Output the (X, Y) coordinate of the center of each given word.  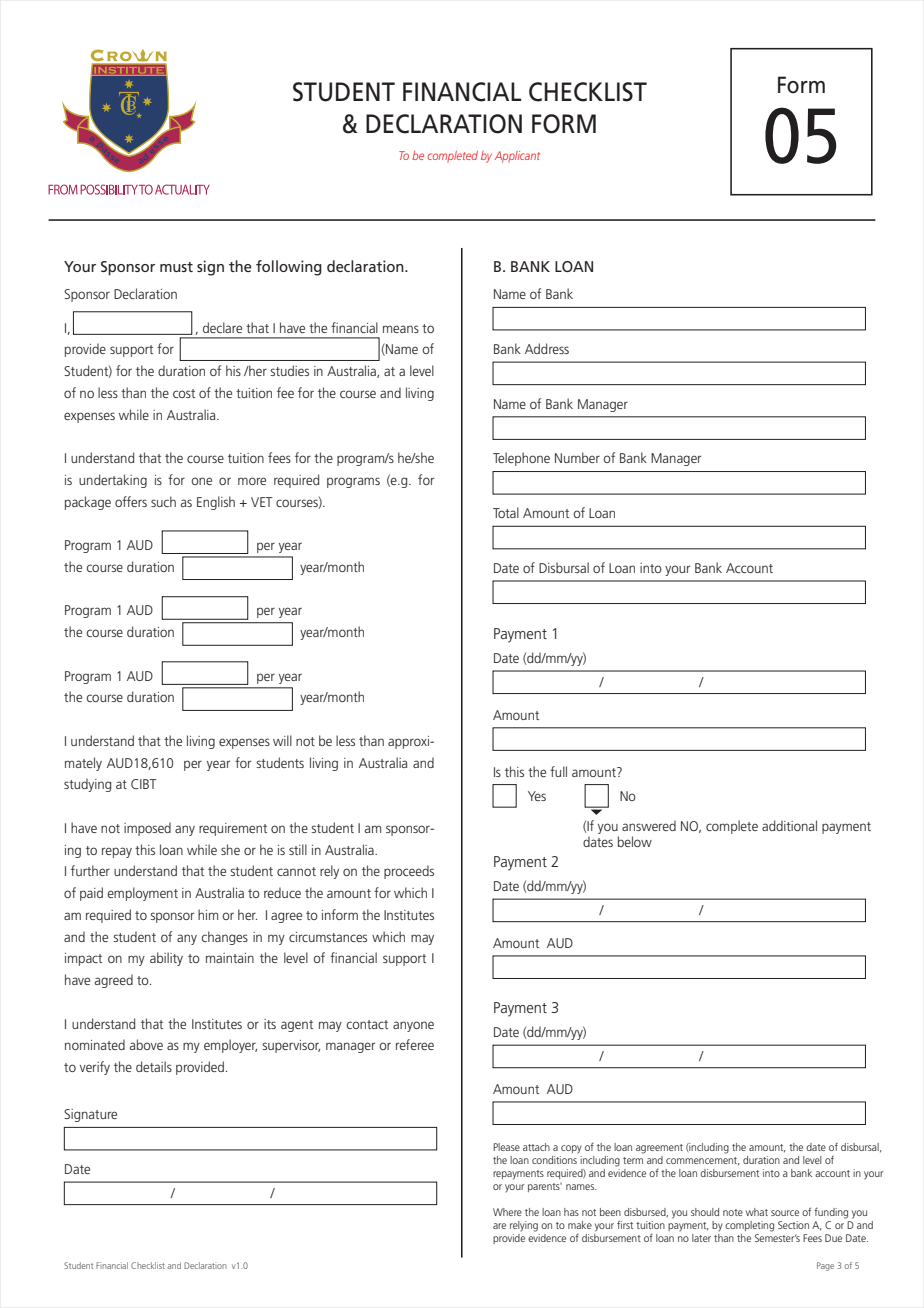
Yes (537, 796)
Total (506, 512)
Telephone (521, 459)
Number (577, 457)
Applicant (517, 157)
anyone (413, 1026)
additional (789, 825)
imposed (147, 829)
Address (547, 348)
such (163, 501)
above (146, 1044)
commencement (703, 1161)
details (154, 1066)
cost (184, 393)
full (558, 771)
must (176, 267)
